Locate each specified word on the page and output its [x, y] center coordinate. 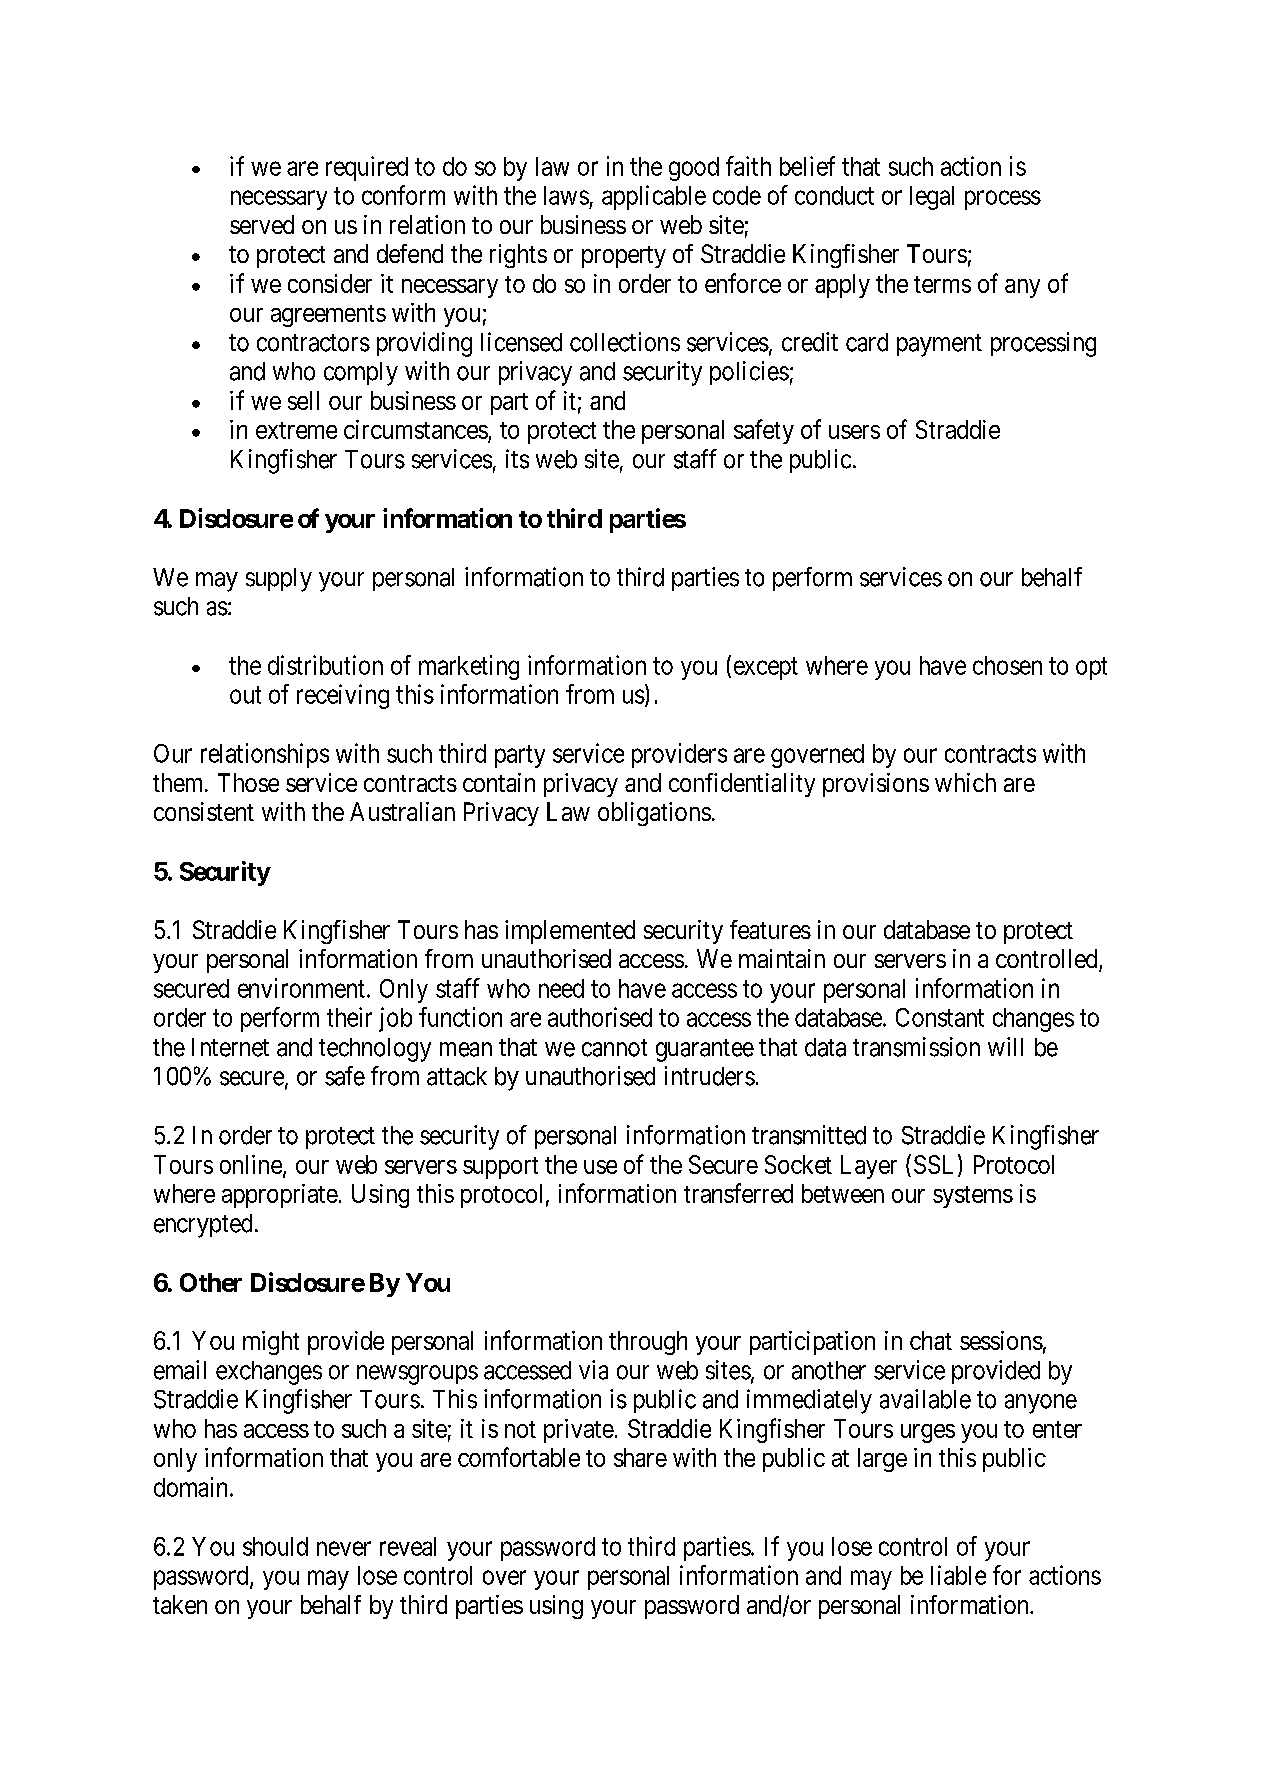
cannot [614, 1048]
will [1005, 1046]
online [252, 1165]
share [640, 1457]
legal [932, 198]
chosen [1007, 665]
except [766, 668]
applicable [654, 197]
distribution [325, 665]
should [275, 1546]
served [262, 224]
